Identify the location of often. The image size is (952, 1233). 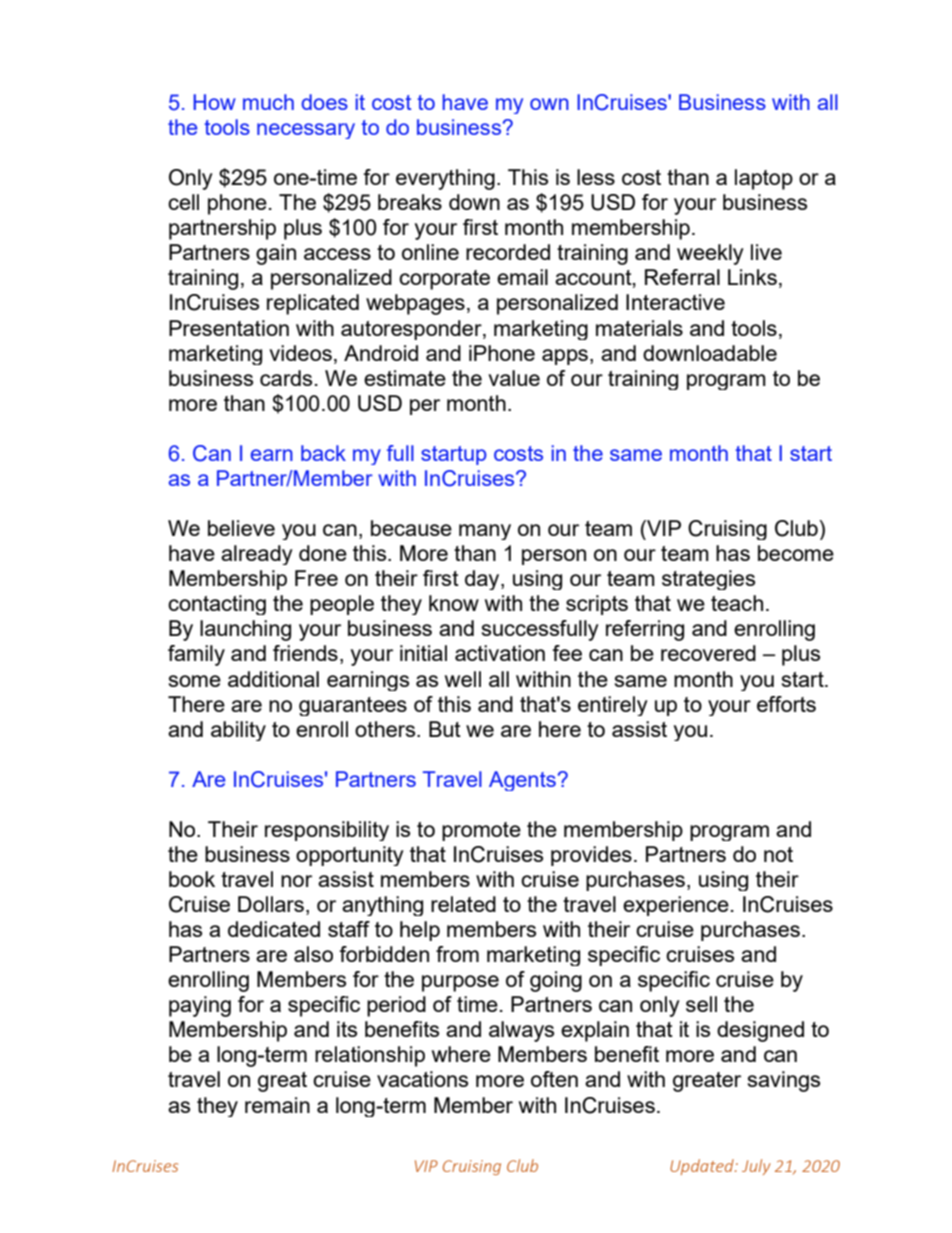
(554, 1079).
